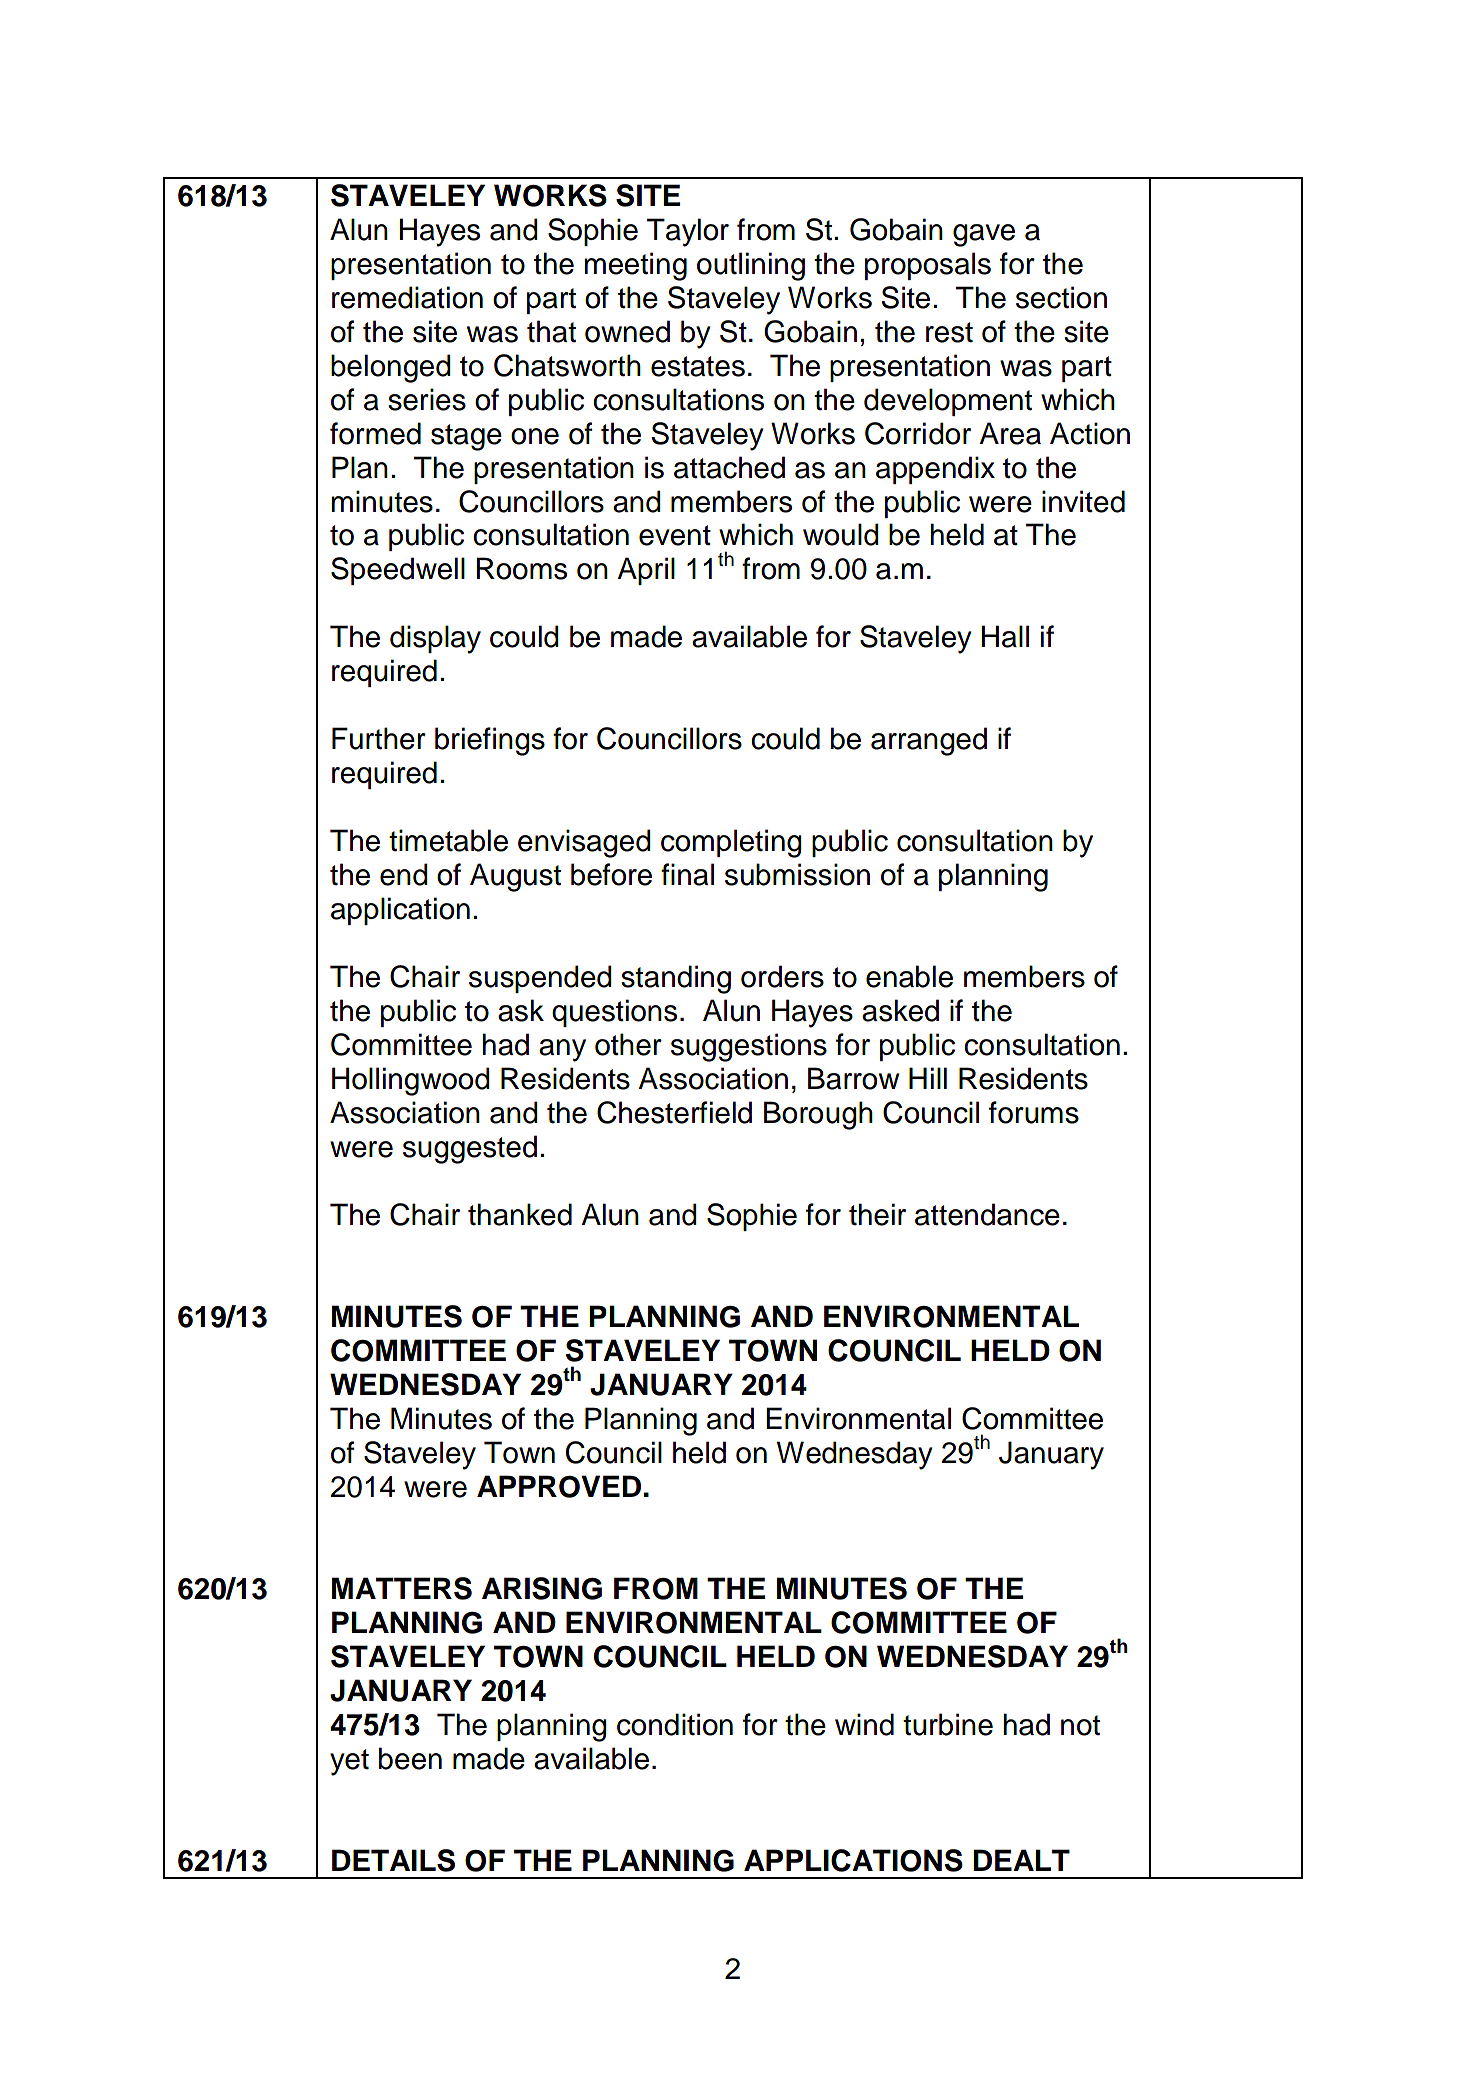 The height and width of the screenshot is (2073, 1466). I want to click on remediation, so click(407, 297).
